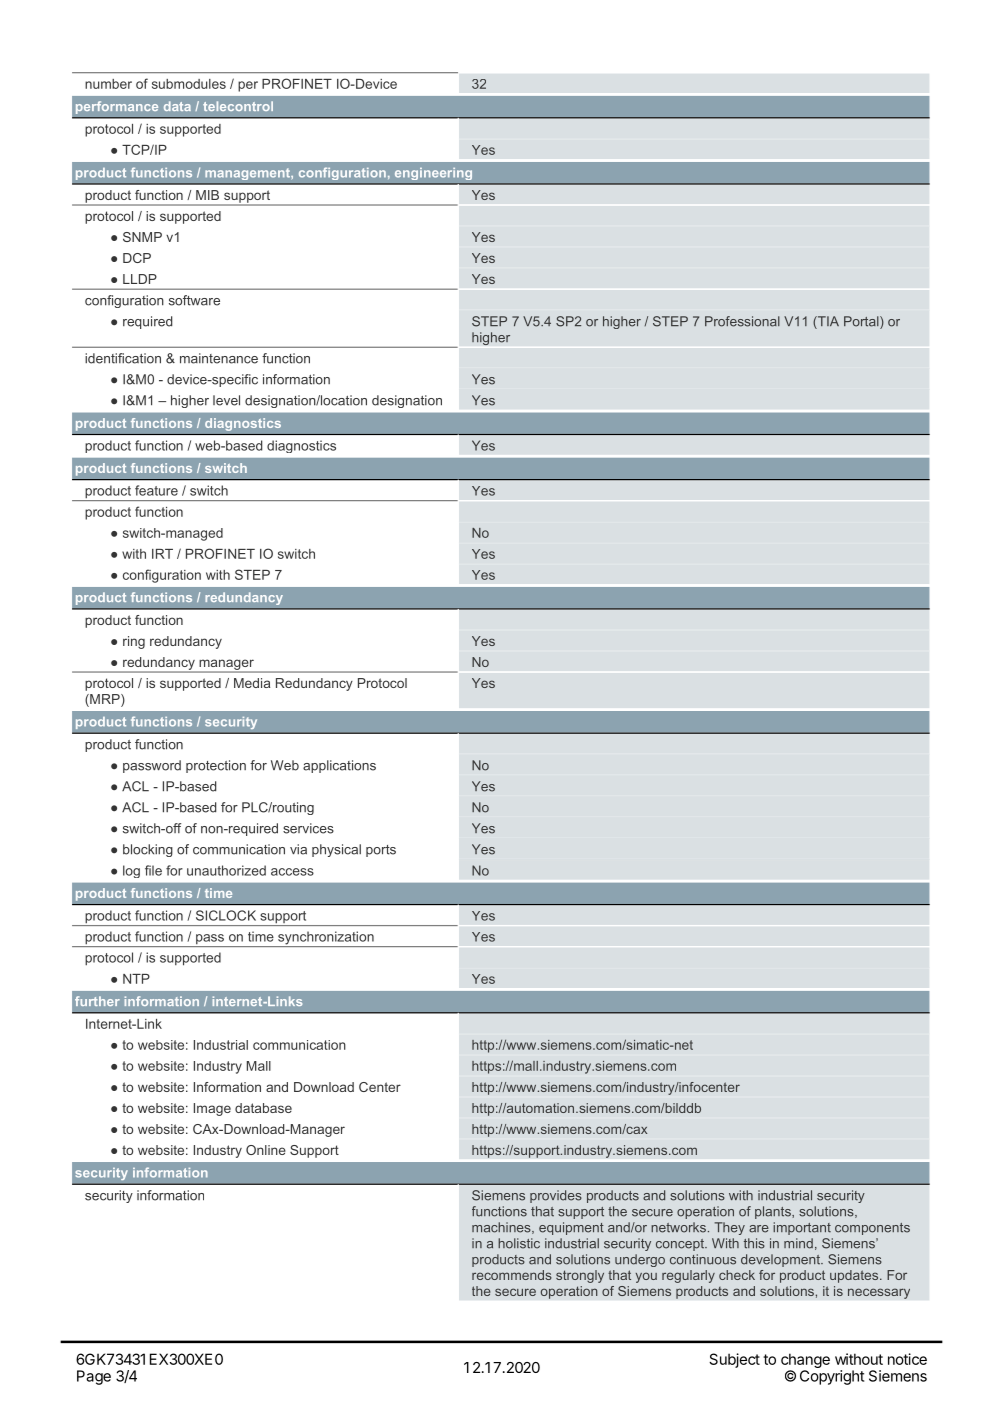  Describe the element at coordinates (774, 1212) in the image. I see `plants` at that location.
